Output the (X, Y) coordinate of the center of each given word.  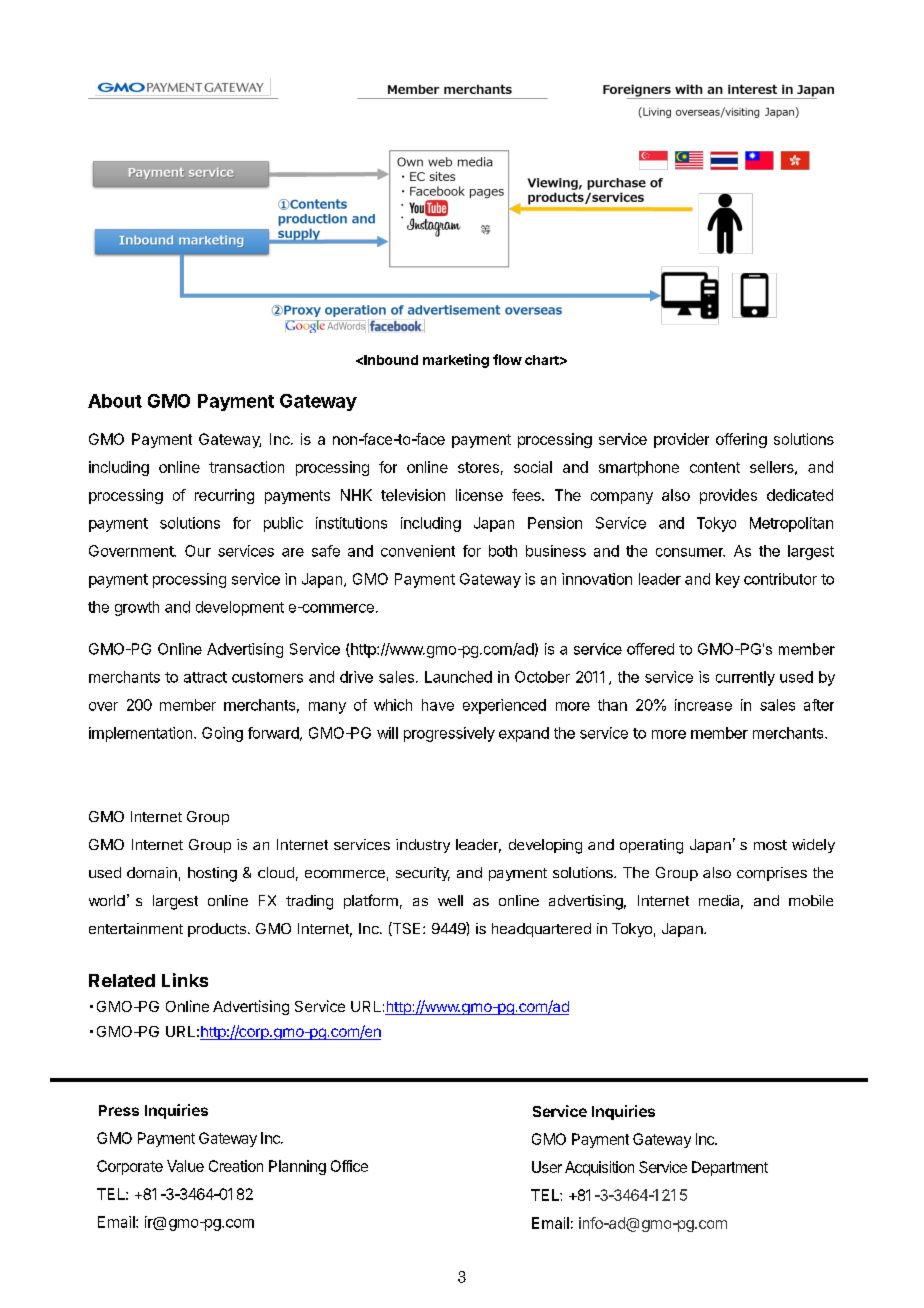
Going (222, 734)
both (503, 551)
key (728, 580)
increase (703, 705)
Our (198, 551)
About (115, 401)
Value (185, 1166)
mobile (811, 900)
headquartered (541, 930)
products (217, 930)
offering (741, 440)
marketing (456, 361)
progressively (449, 734)
